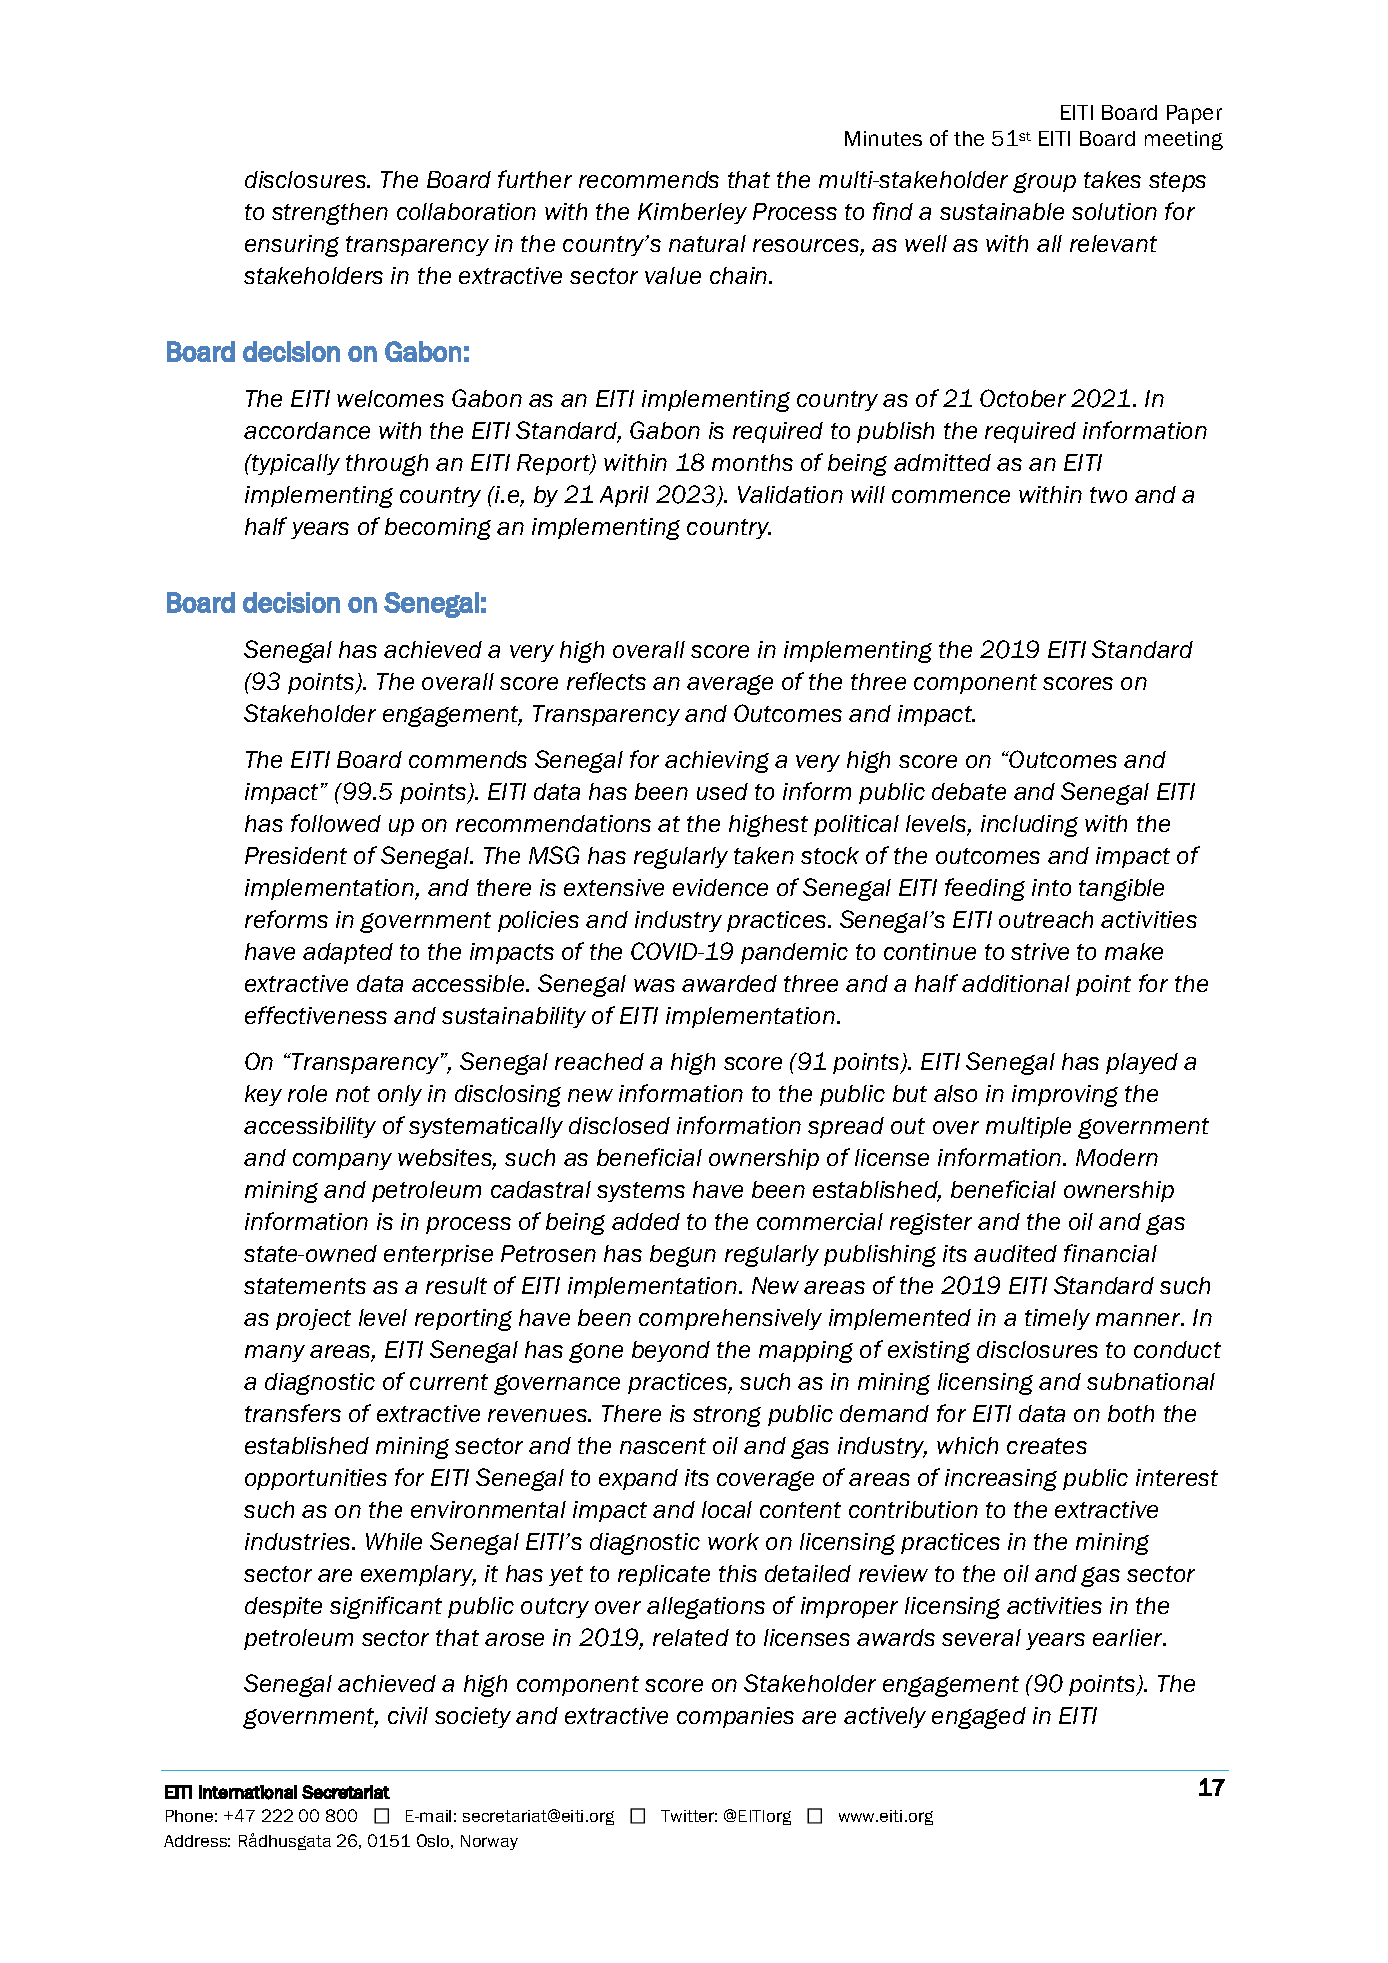 The height and width of the document is (1963, 1388). Describe the element at coordinates (330, 214) in the document. I see `strengthen` at that location.
